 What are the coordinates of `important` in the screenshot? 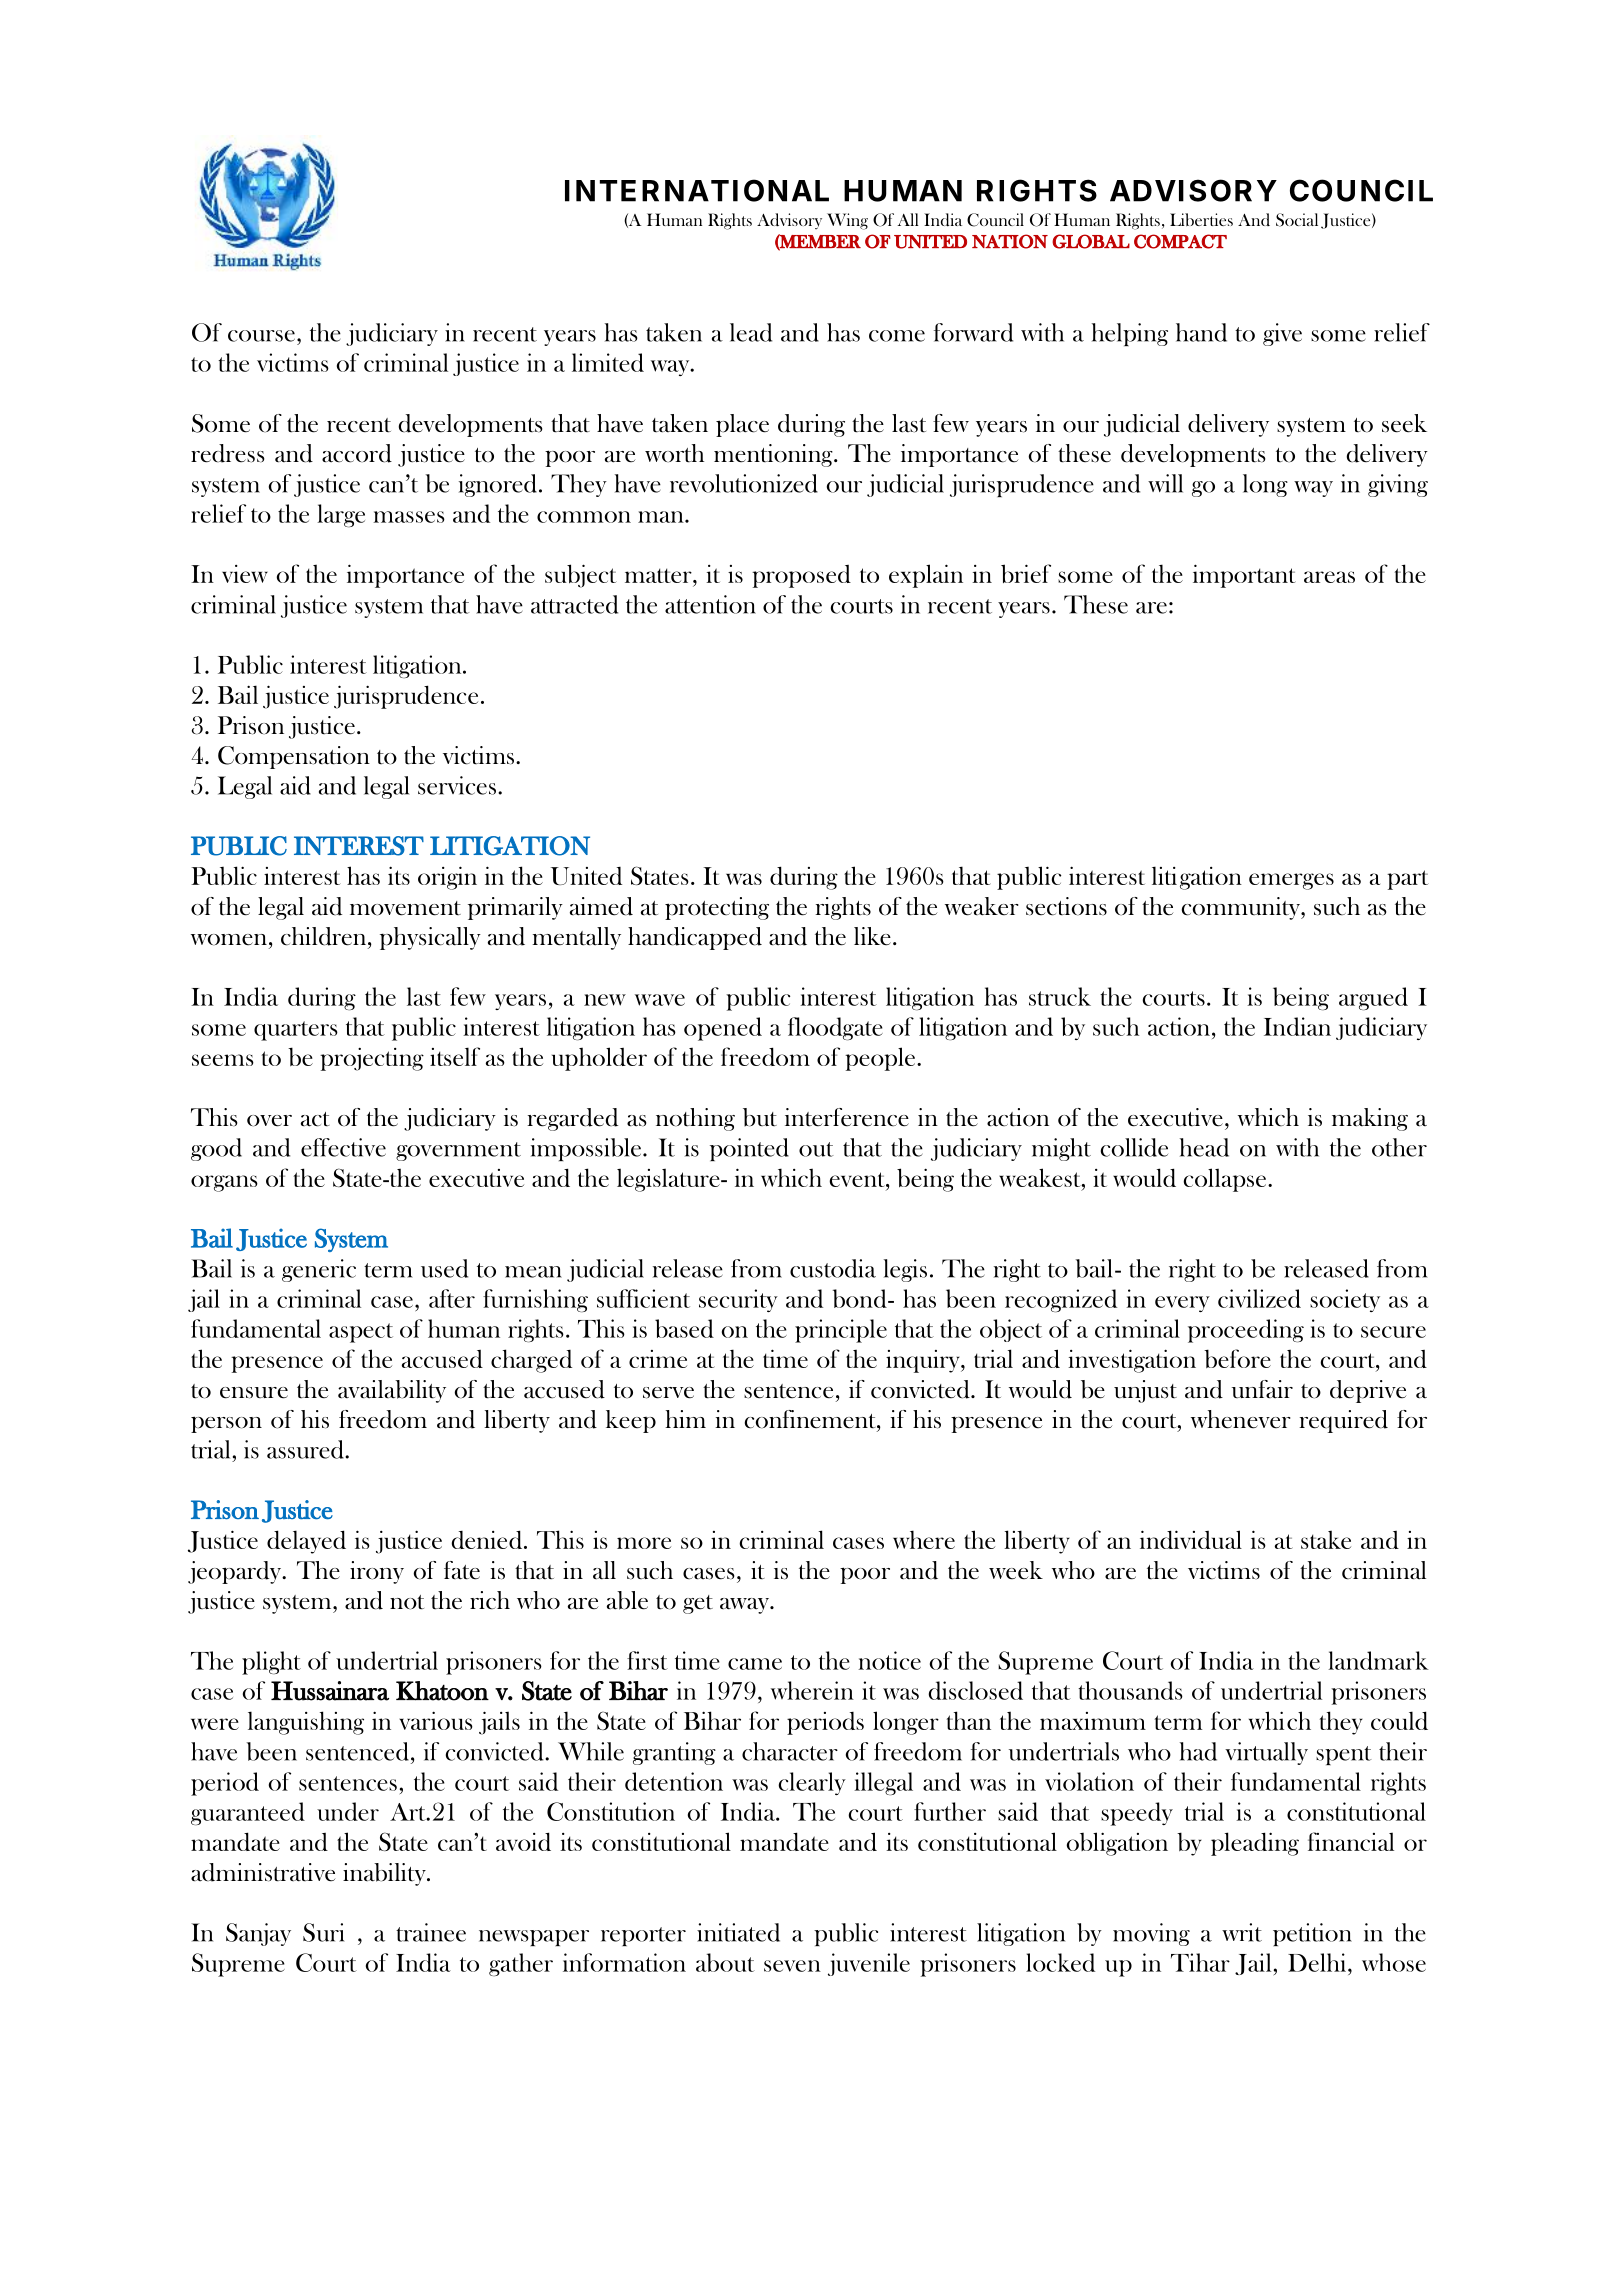 It's located at (1244, 576).
